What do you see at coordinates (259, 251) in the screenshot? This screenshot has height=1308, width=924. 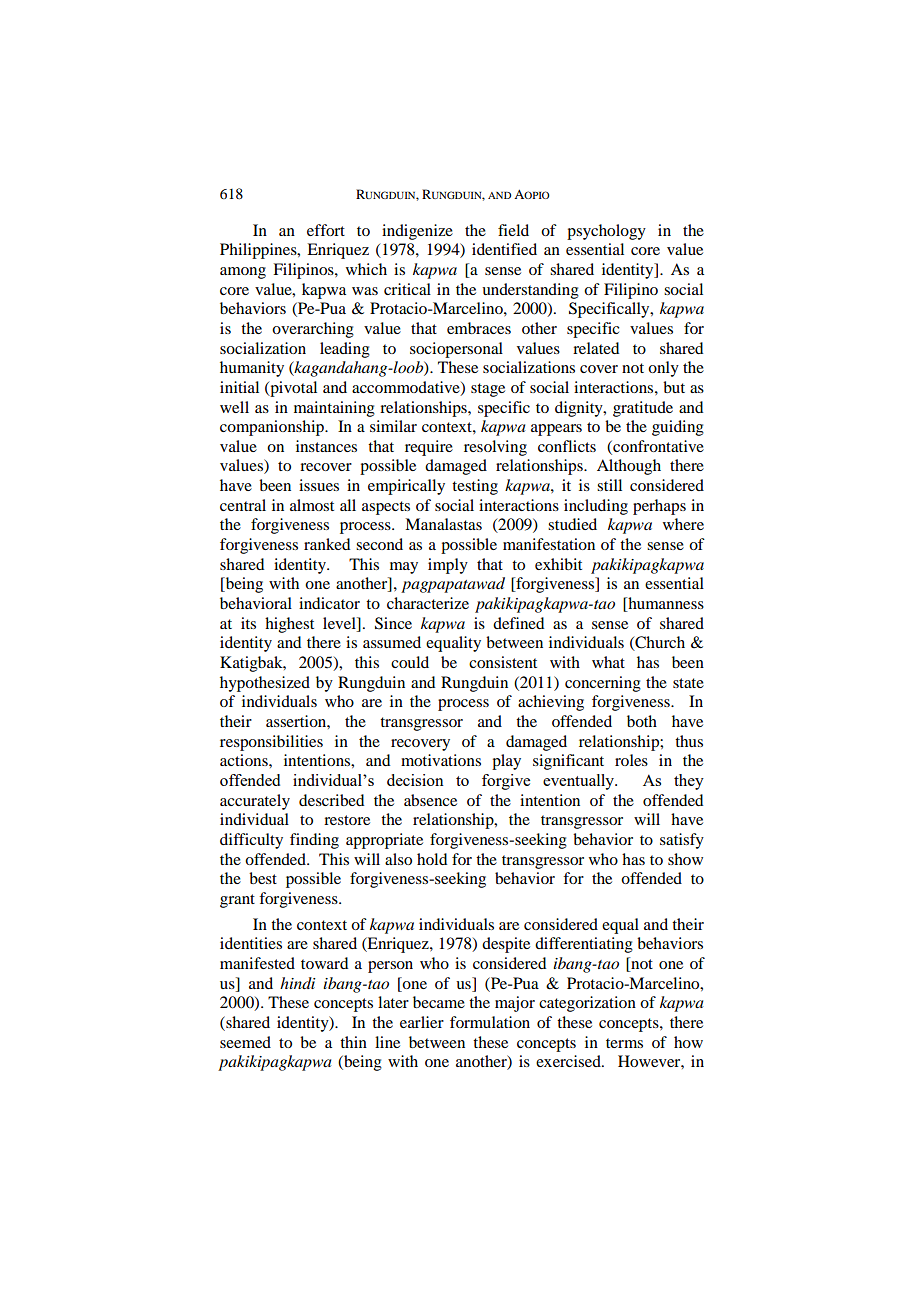 I see `Philippines` at bounding box center [259, 251].
